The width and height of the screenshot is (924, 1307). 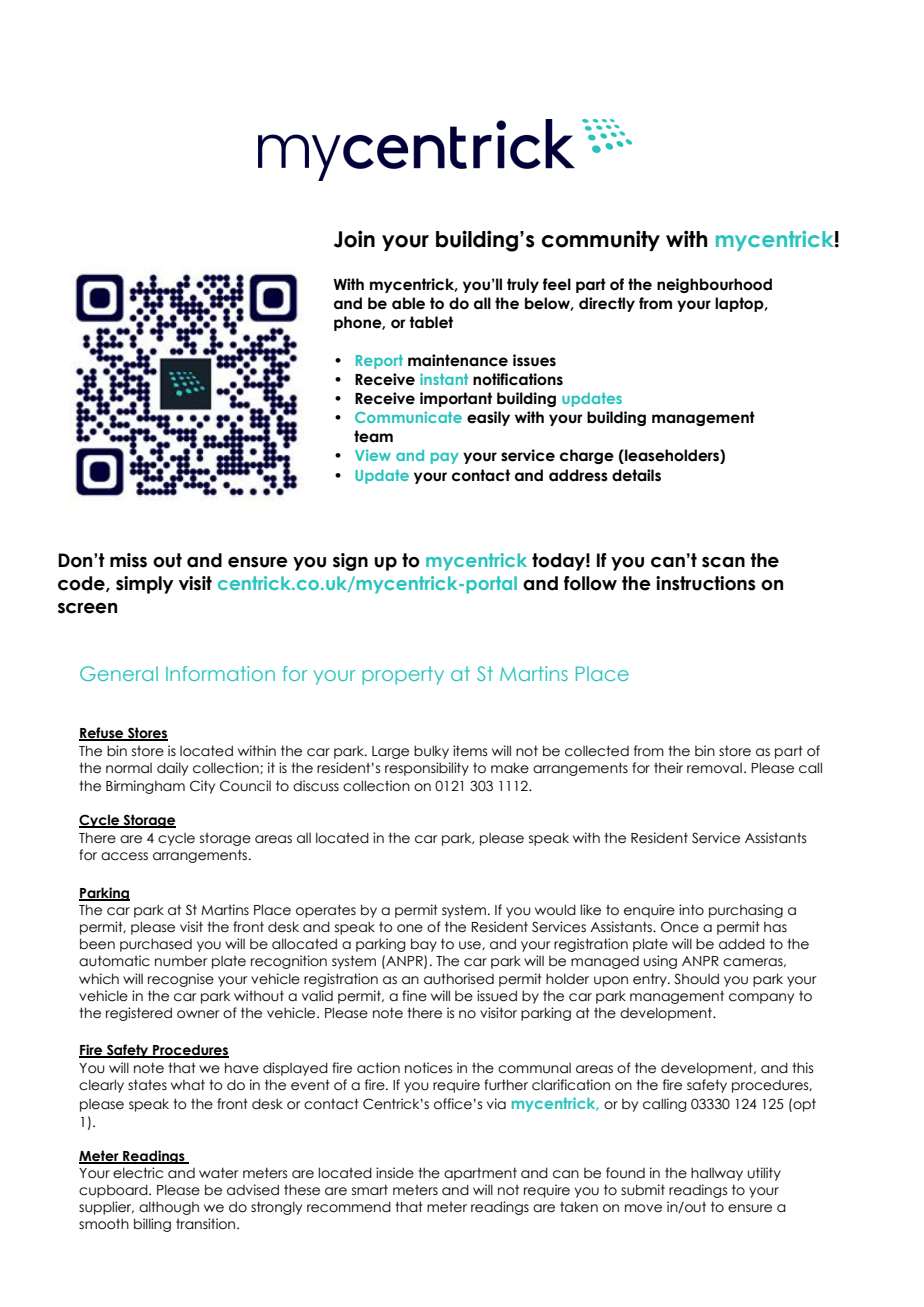 I want to click on daily, so click(x=172, y=769).
